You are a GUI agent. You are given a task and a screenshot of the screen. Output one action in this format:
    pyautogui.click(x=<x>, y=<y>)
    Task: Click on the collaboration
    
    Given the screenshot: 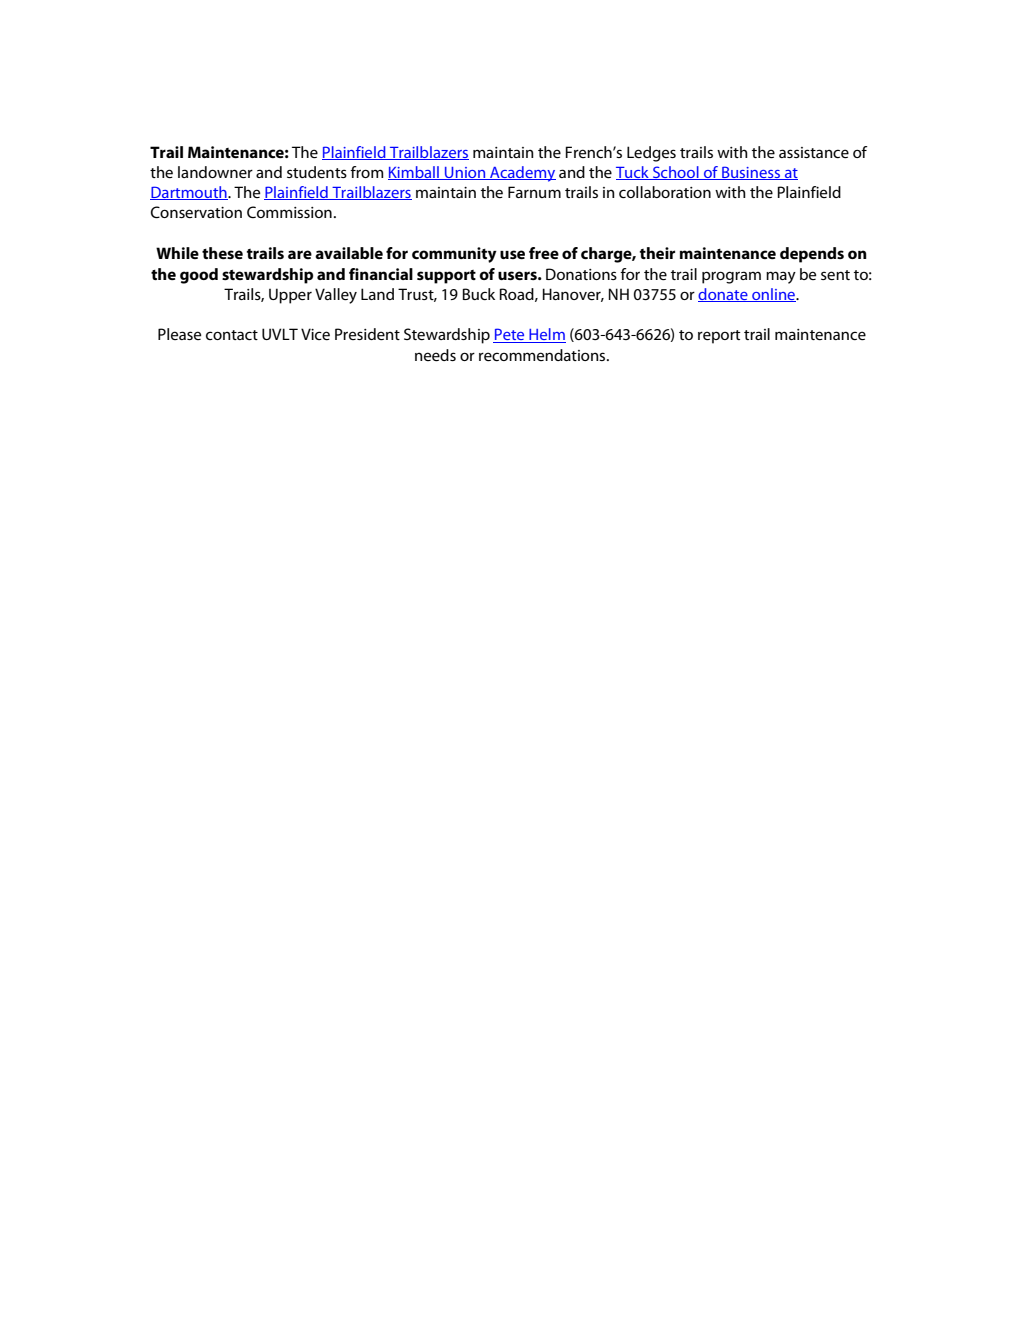 What is the action you would take?
    pyautogui.click(x=665, y=192)
